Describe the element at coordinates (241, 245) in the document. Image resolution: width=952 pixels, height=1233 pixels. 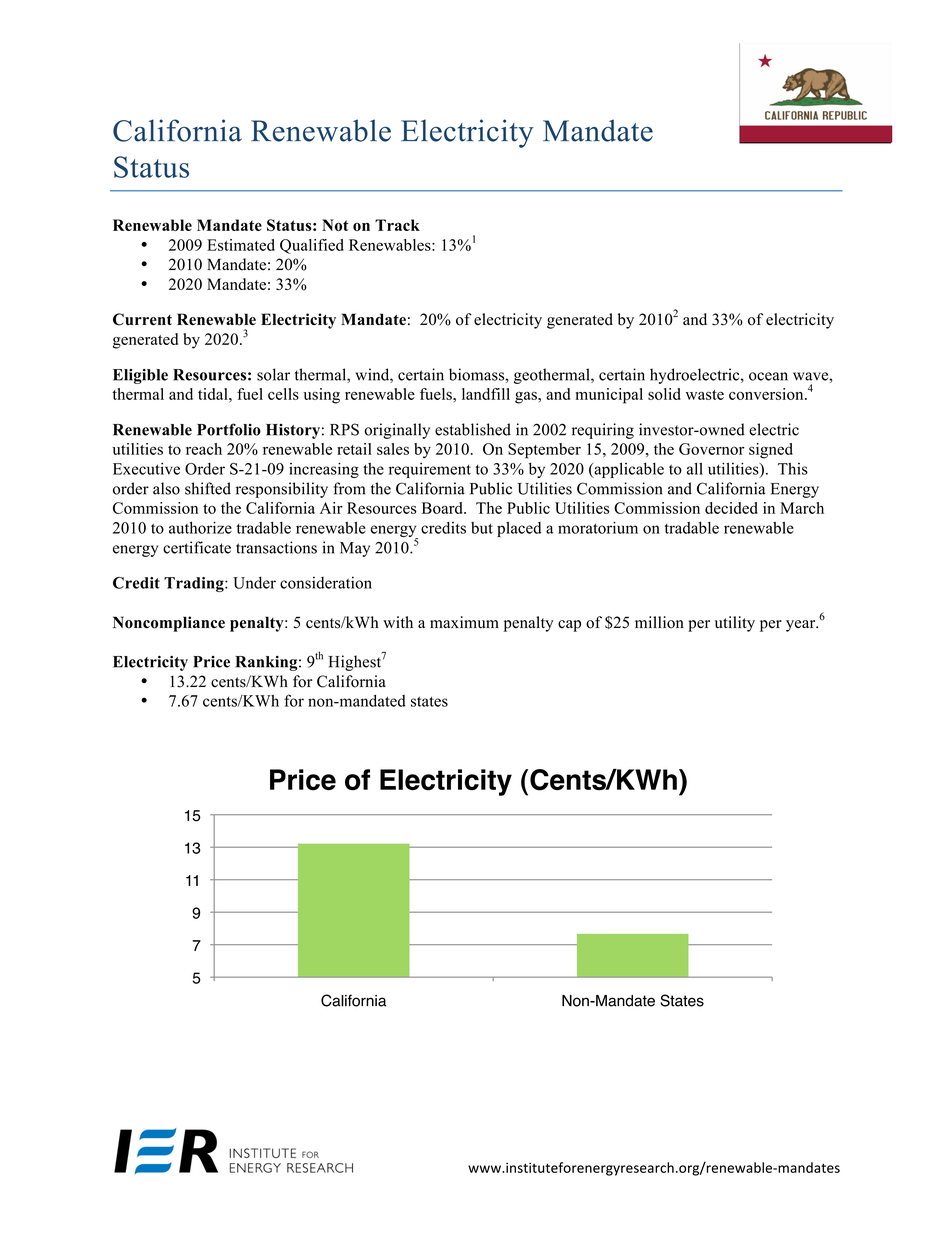
I see `Estimated` at that location.
